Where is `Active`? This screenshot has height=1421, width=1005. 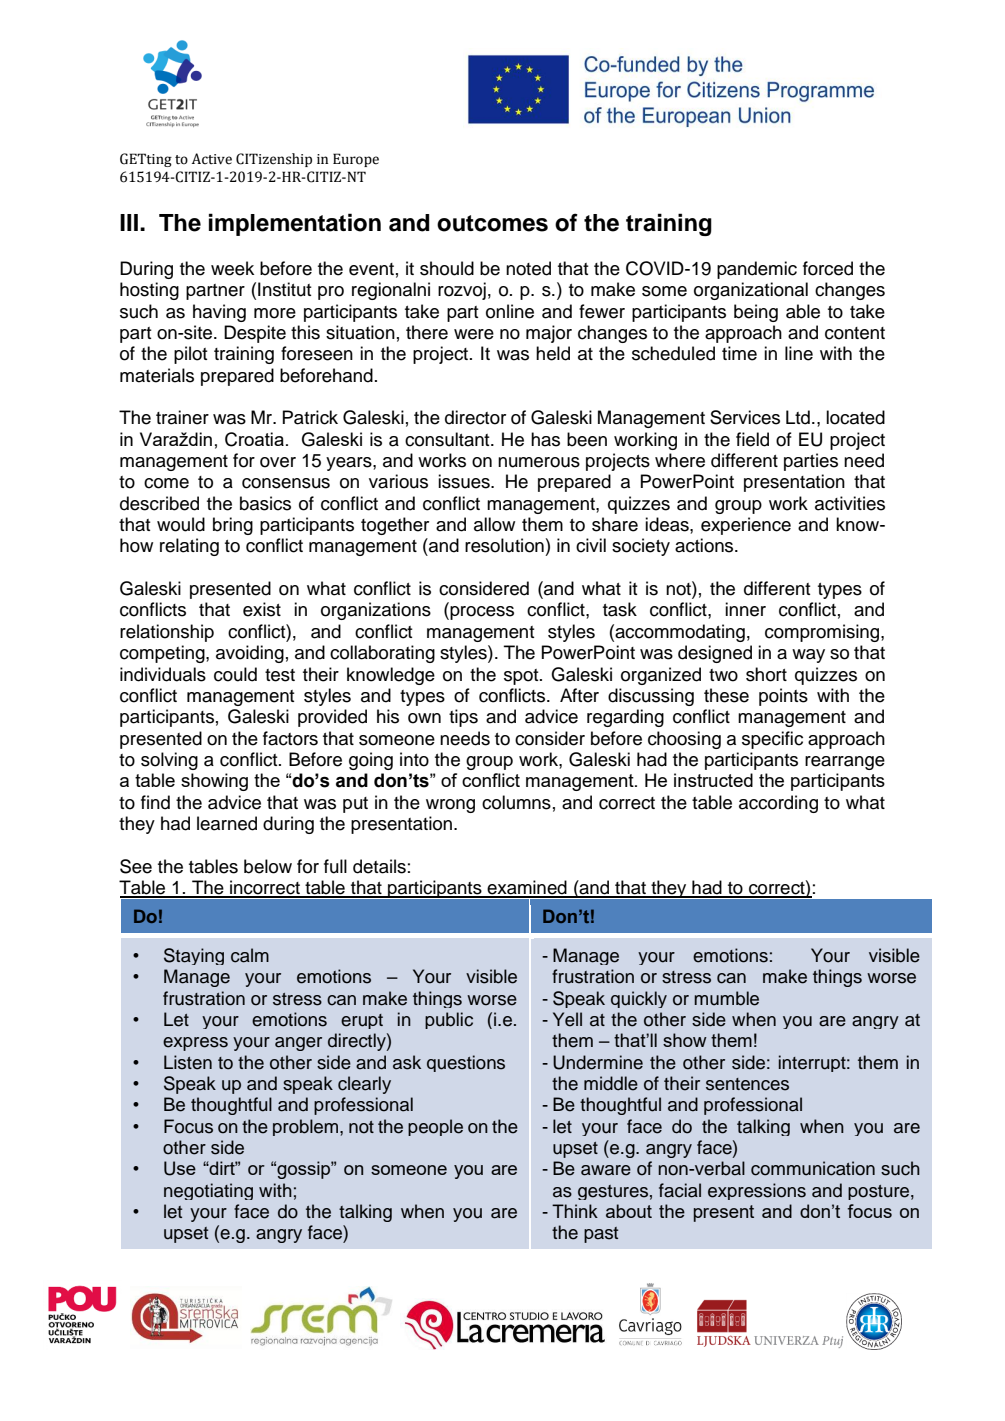 Active is located at coordinates (212, 159).
